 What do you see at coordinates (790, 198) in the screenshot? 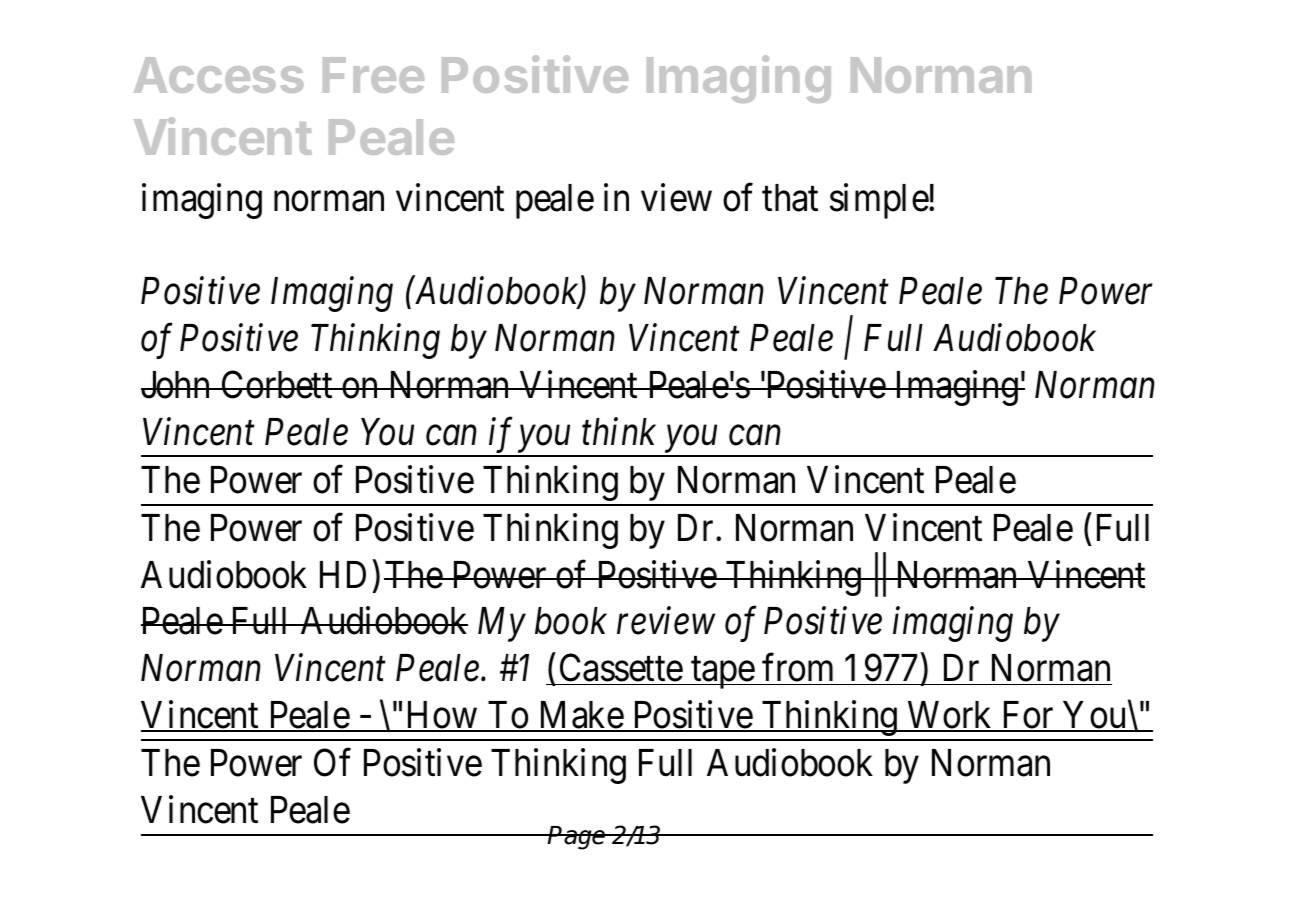
I see `that` at bounding box center [790, 198].
